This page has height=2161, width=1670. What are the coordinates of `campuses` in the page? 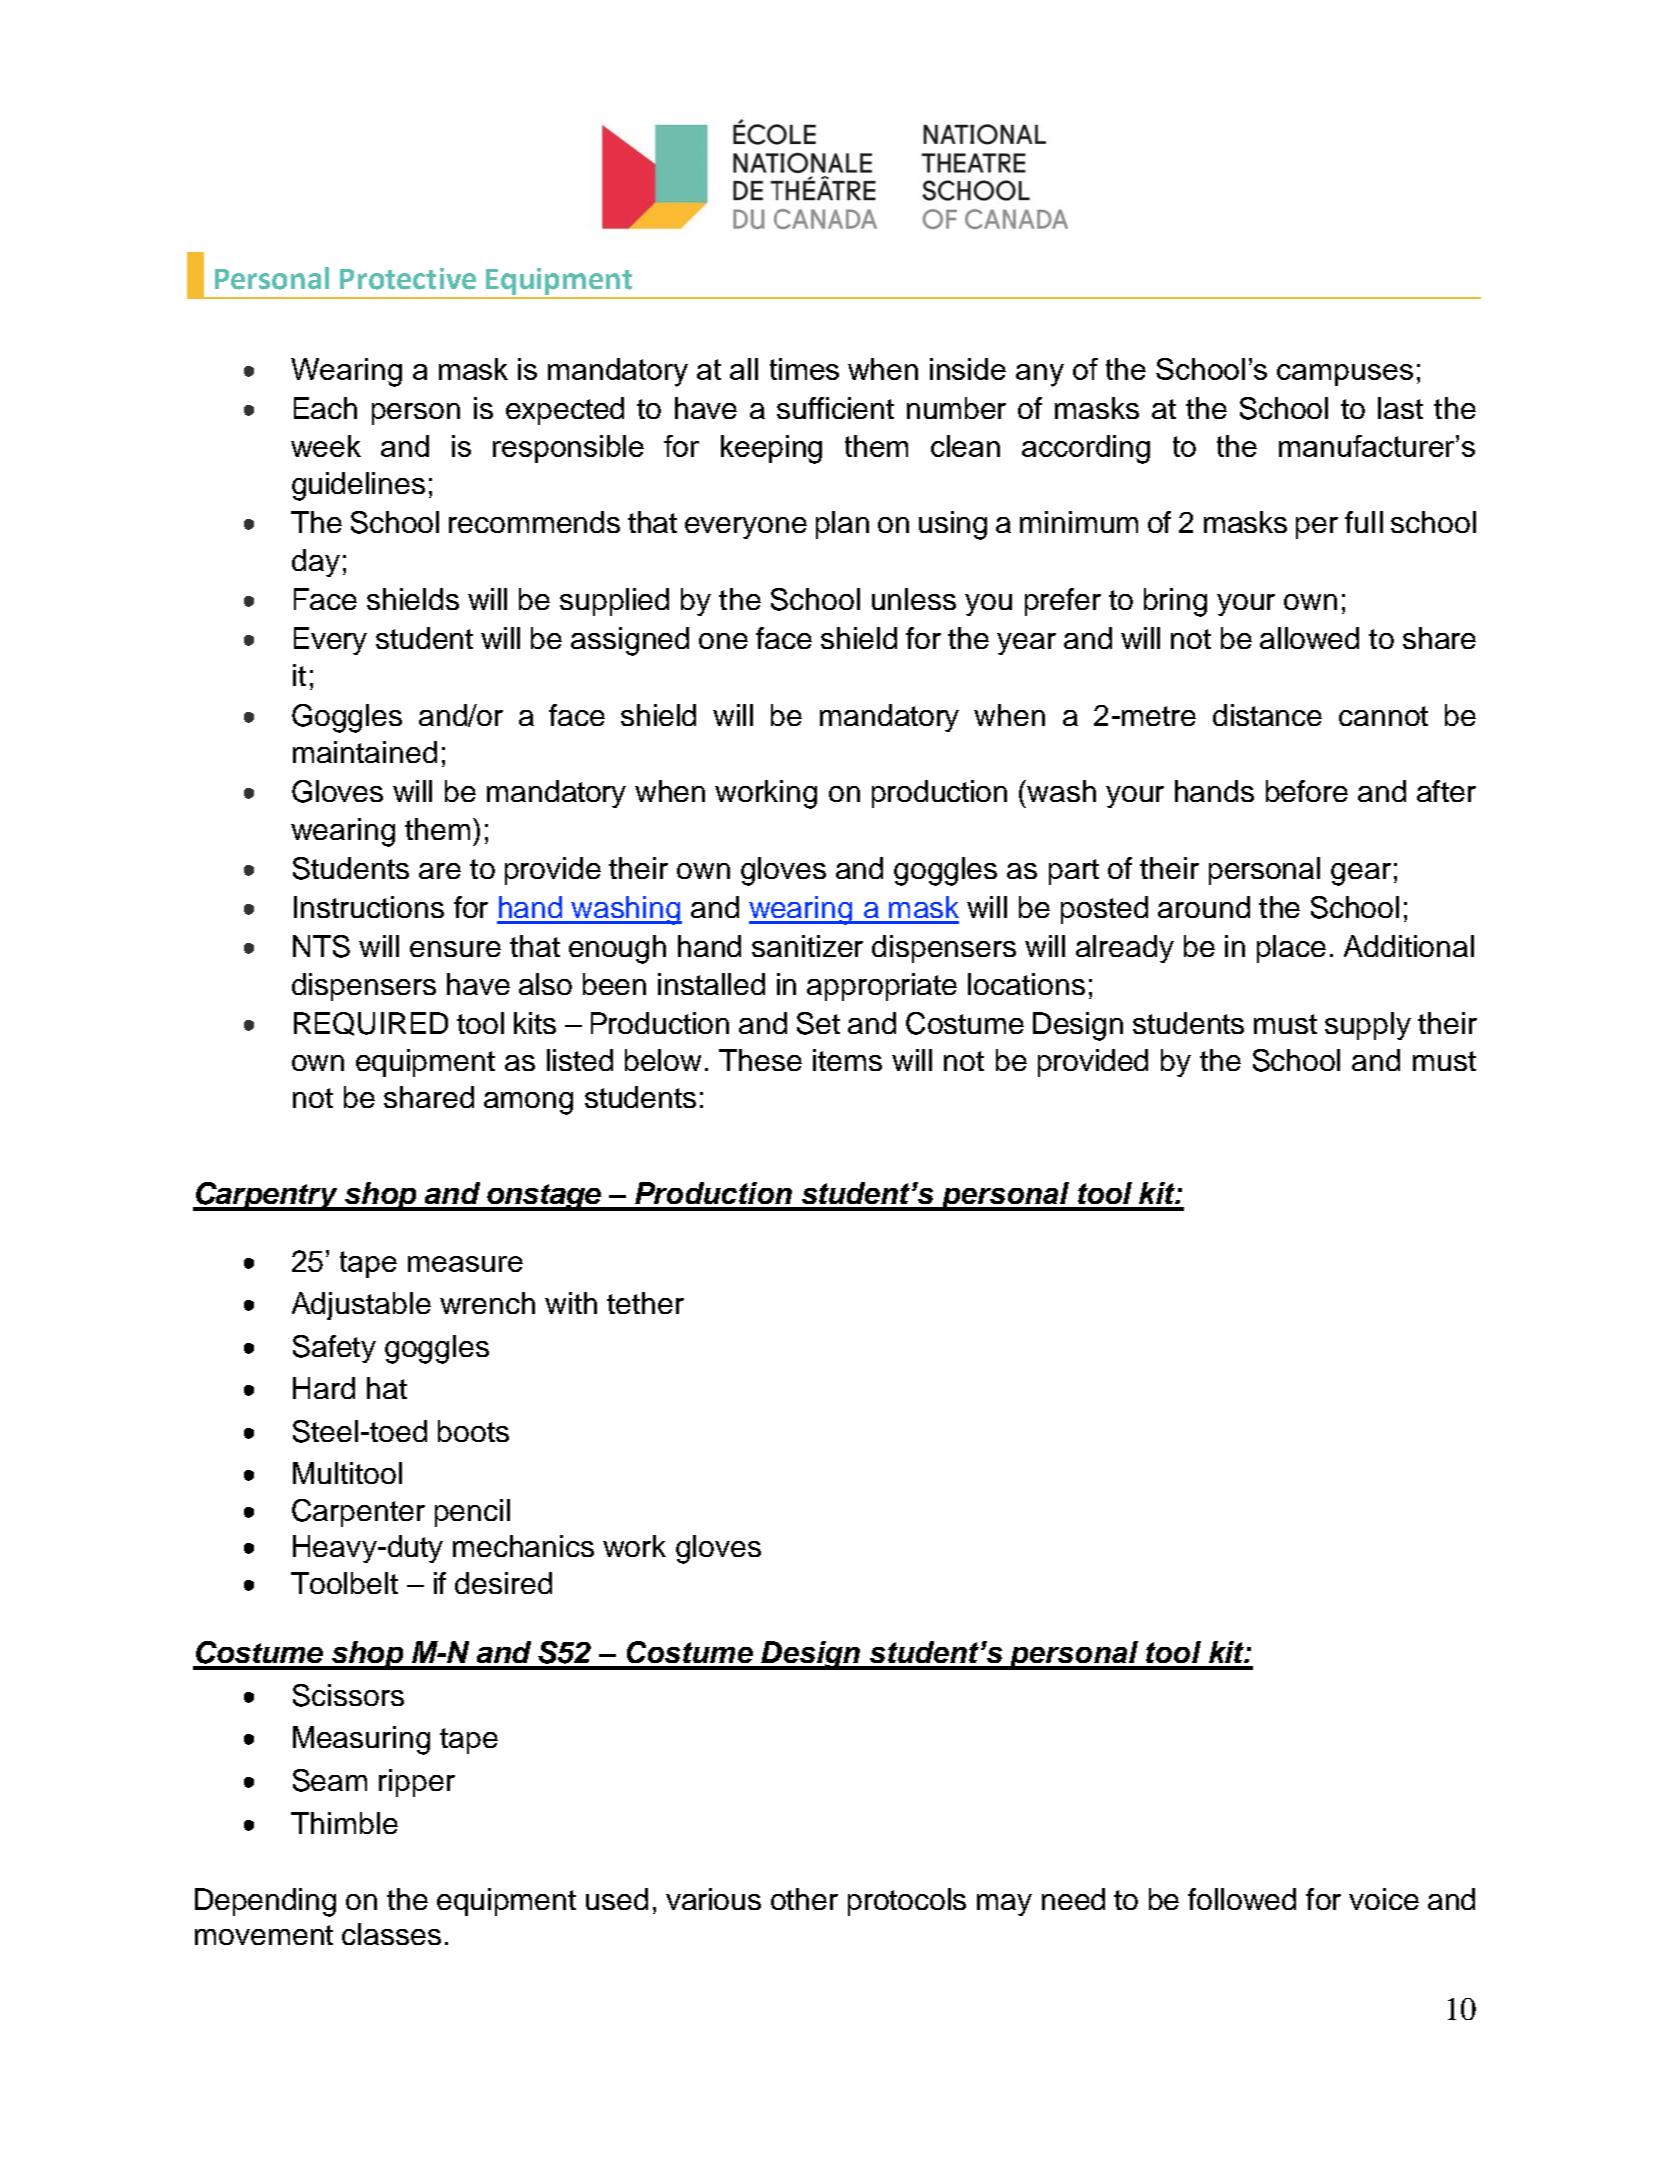 It's located at (1345, 375).
